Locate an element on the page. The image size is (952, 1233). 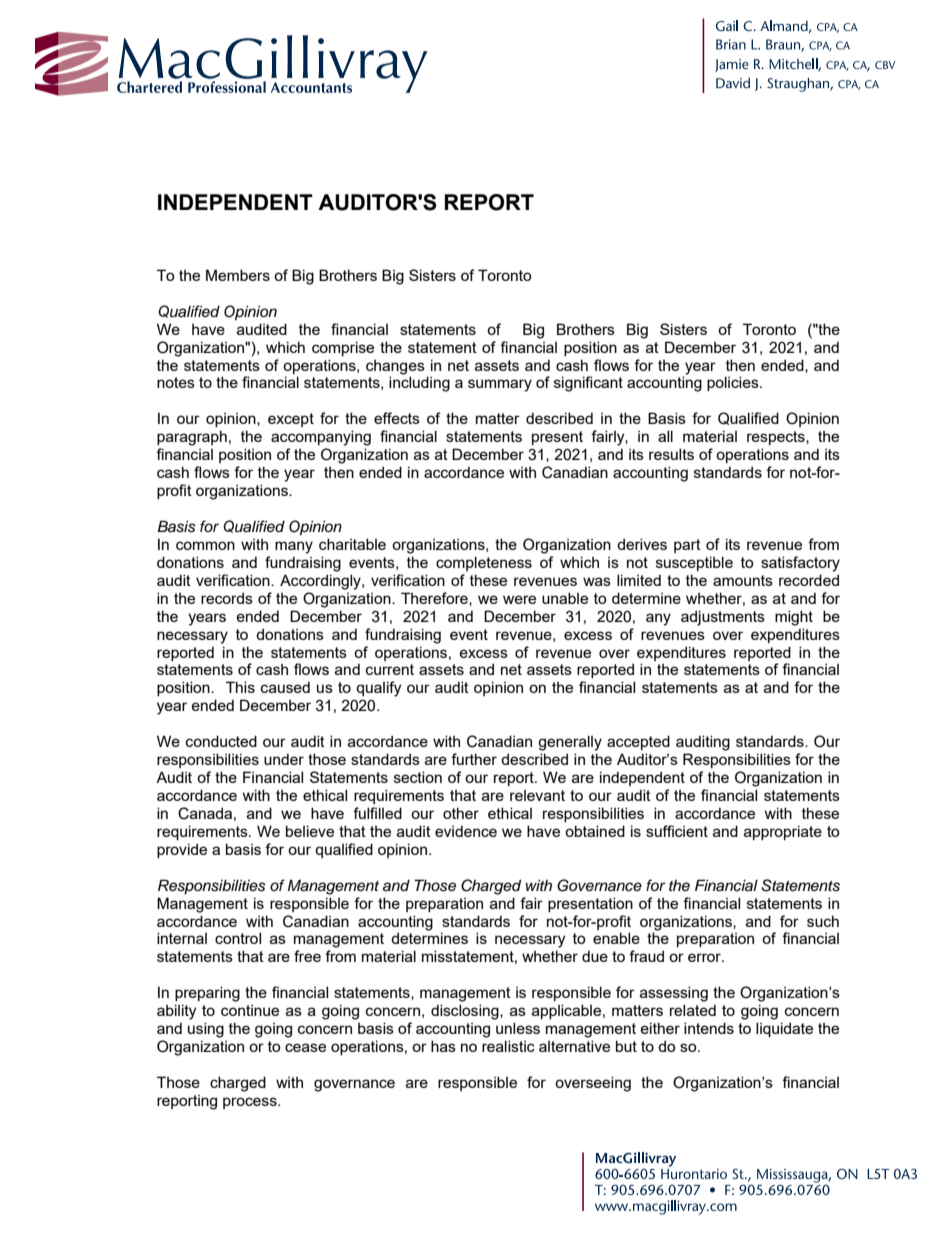
many is located at coordinates (294, 547).
